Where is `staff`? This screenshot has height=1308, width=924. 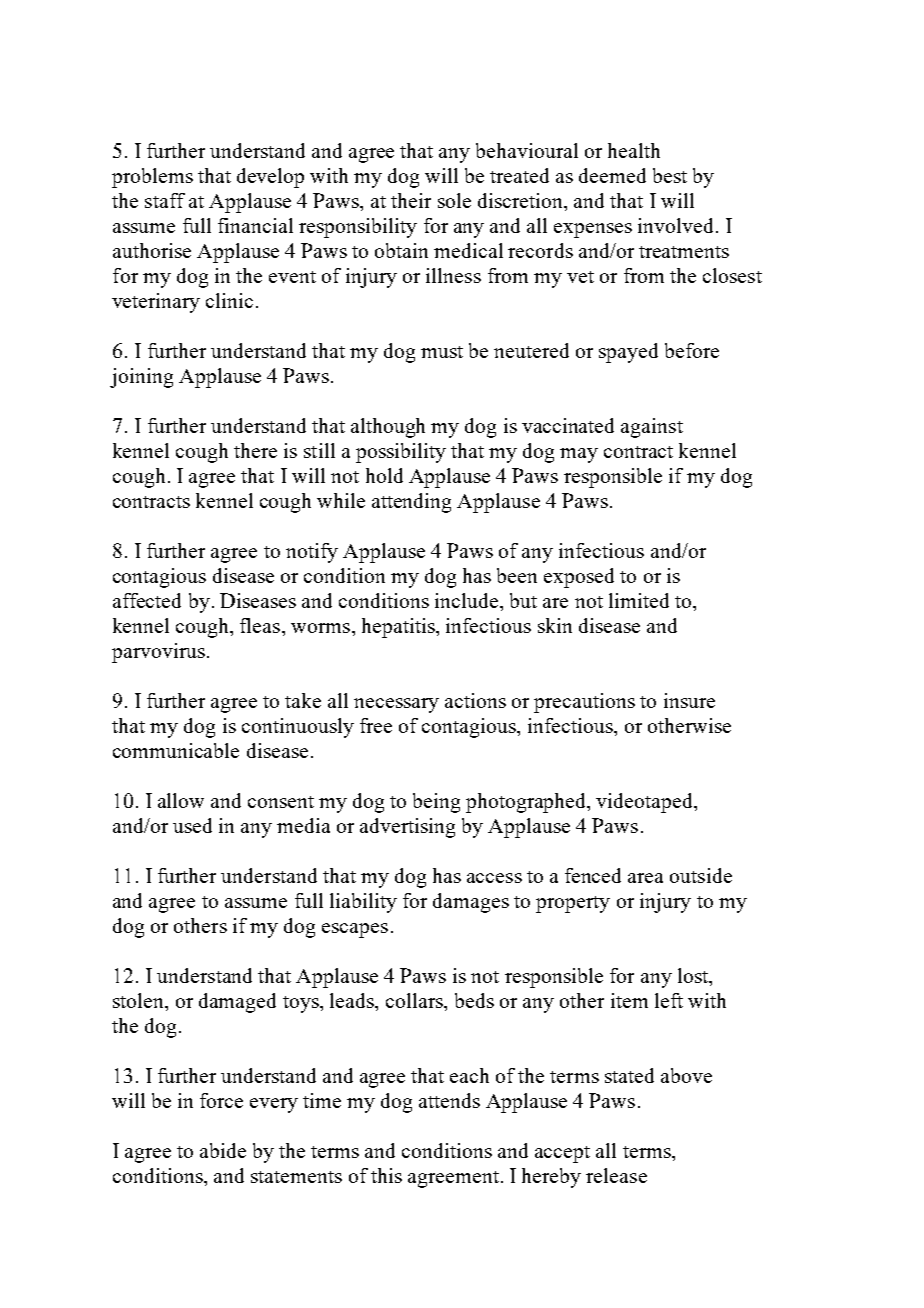 staff is located at coordinates (165, 200).
